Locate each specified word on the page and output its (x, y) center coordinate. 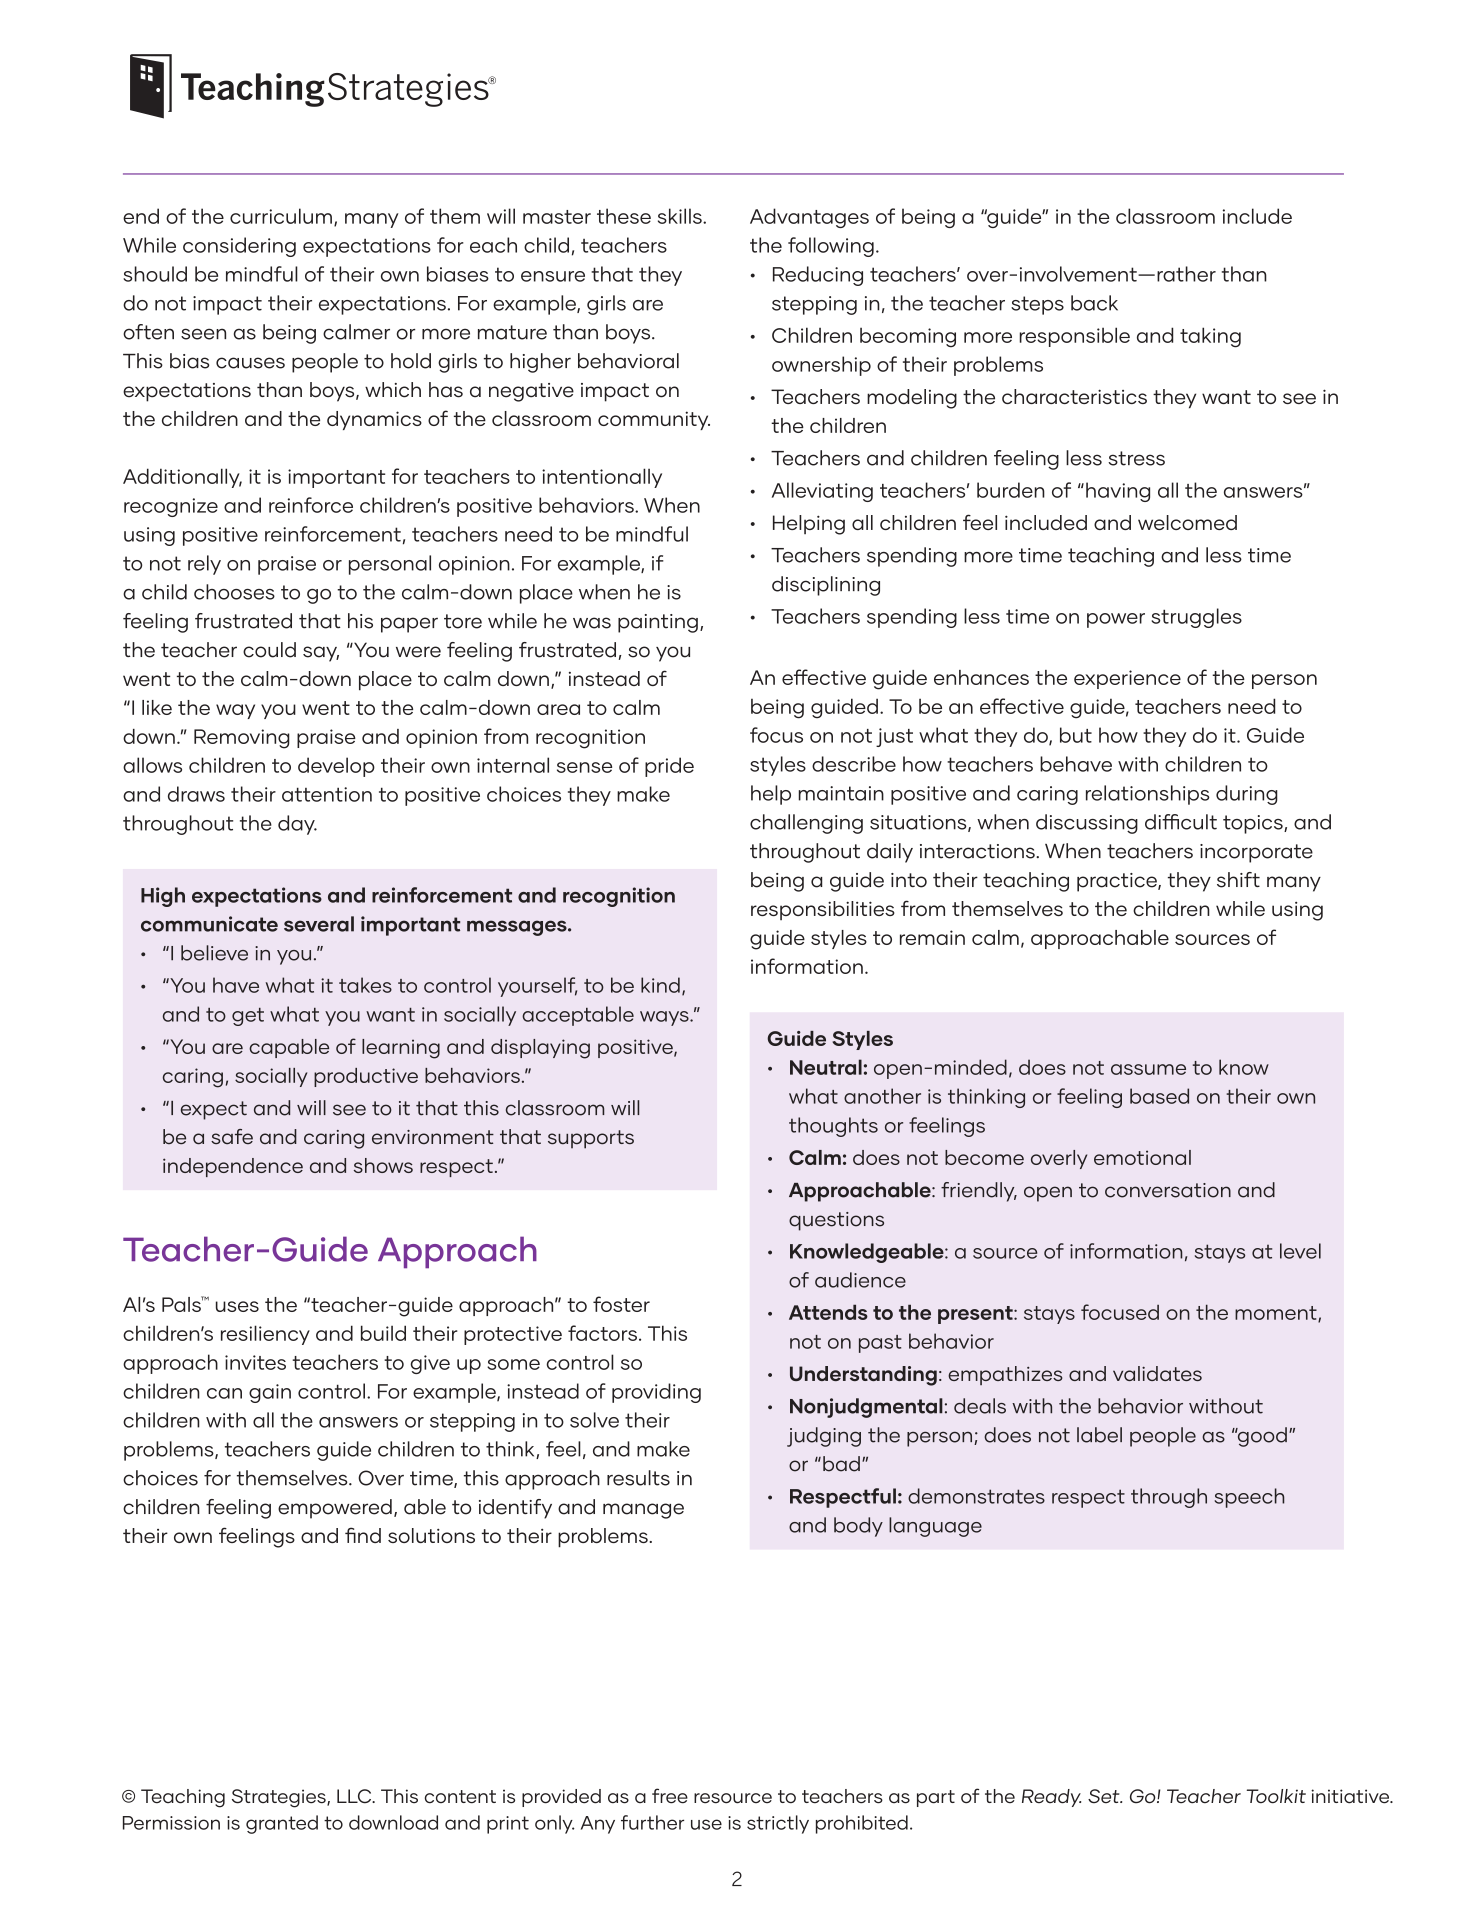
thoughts (833, 1127)
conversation (1168, 1190)
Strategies (280, 1798)
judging (824, 1437)
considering (239, 247)
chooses (234, 592)
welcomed (1187, 522)
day (297, 825)
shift (1238, 880)
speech (1249, 1498)
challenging (806, 824)
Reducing (818, 276)
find (363, 1535)
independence (233, 1167)
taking (1210, 337)
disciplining (826, 586)
